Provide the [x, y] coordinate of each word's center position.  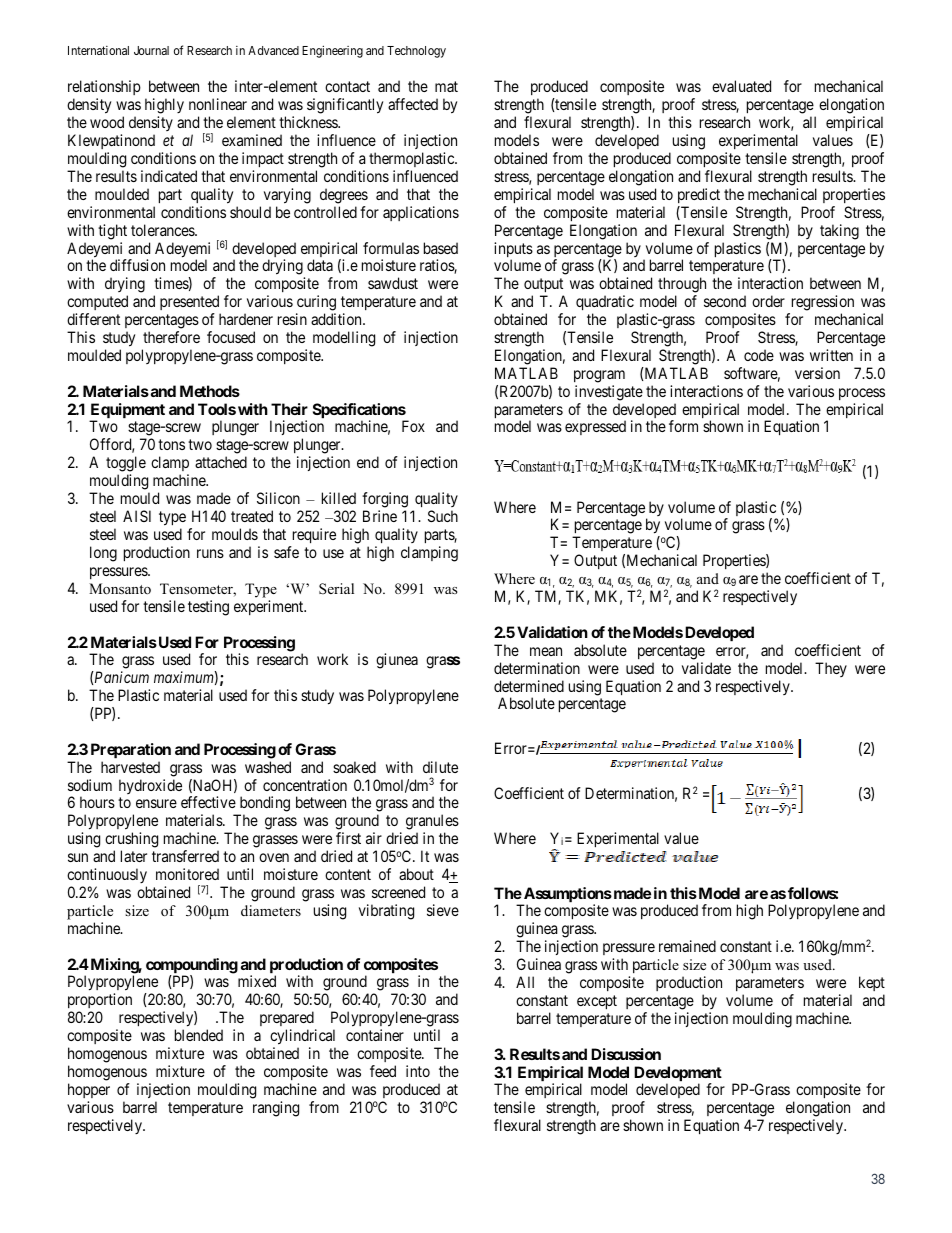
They [831, 669]
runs [210, 553]
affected [413, 104]
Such [443, 516]
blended [199, 1035]
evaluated [741, 86]
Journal [151, 50]
